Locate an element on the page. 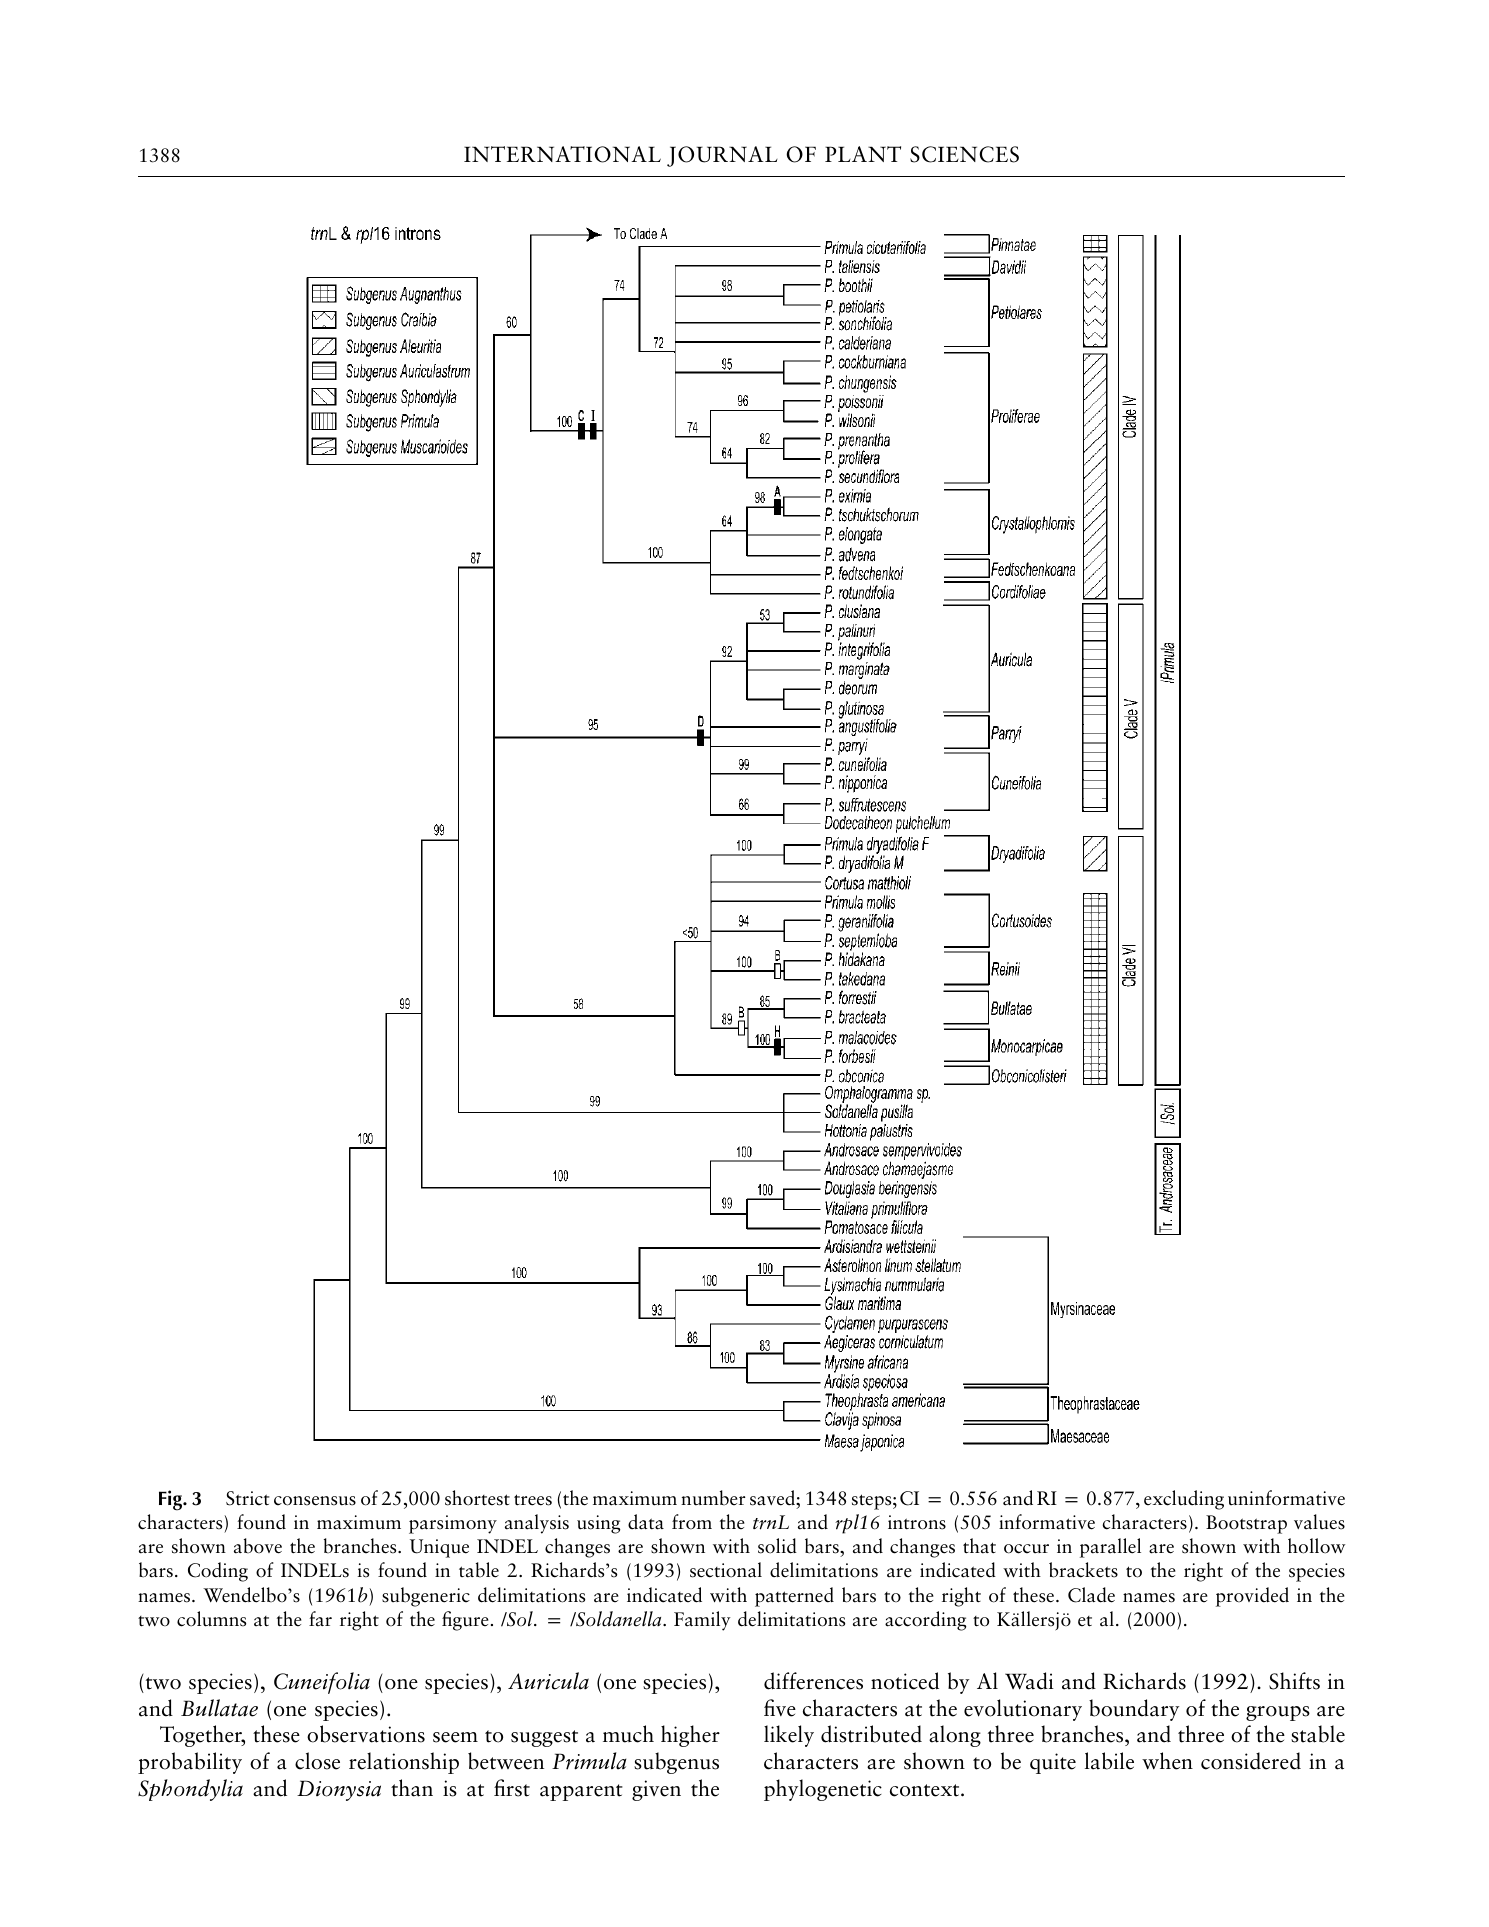  close is located at coordinates (317, 1761).
